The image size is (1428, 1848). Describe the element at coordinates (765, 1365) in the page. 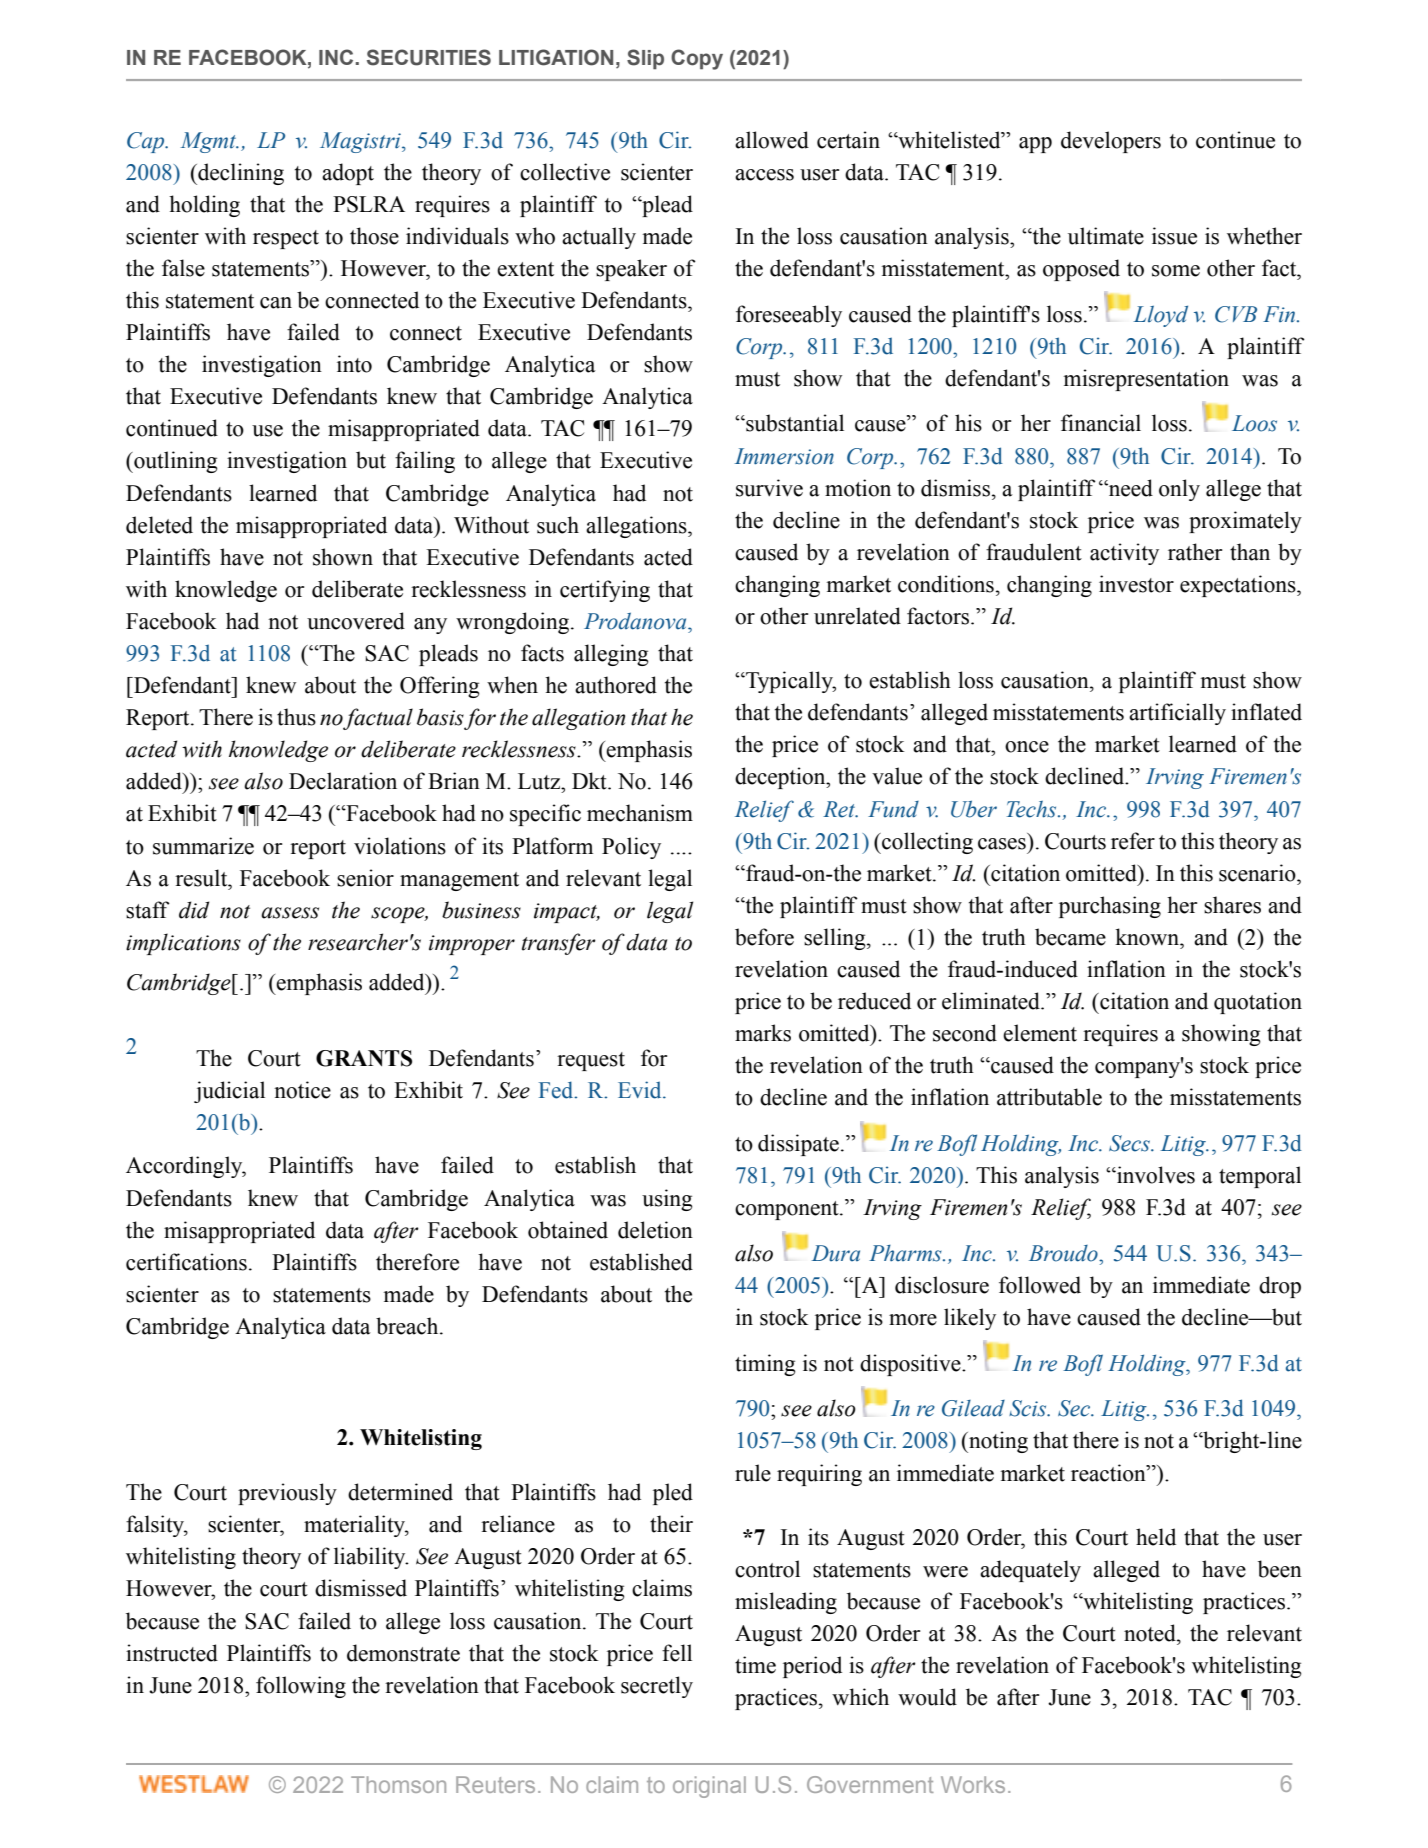

I see `timing` at that location.
